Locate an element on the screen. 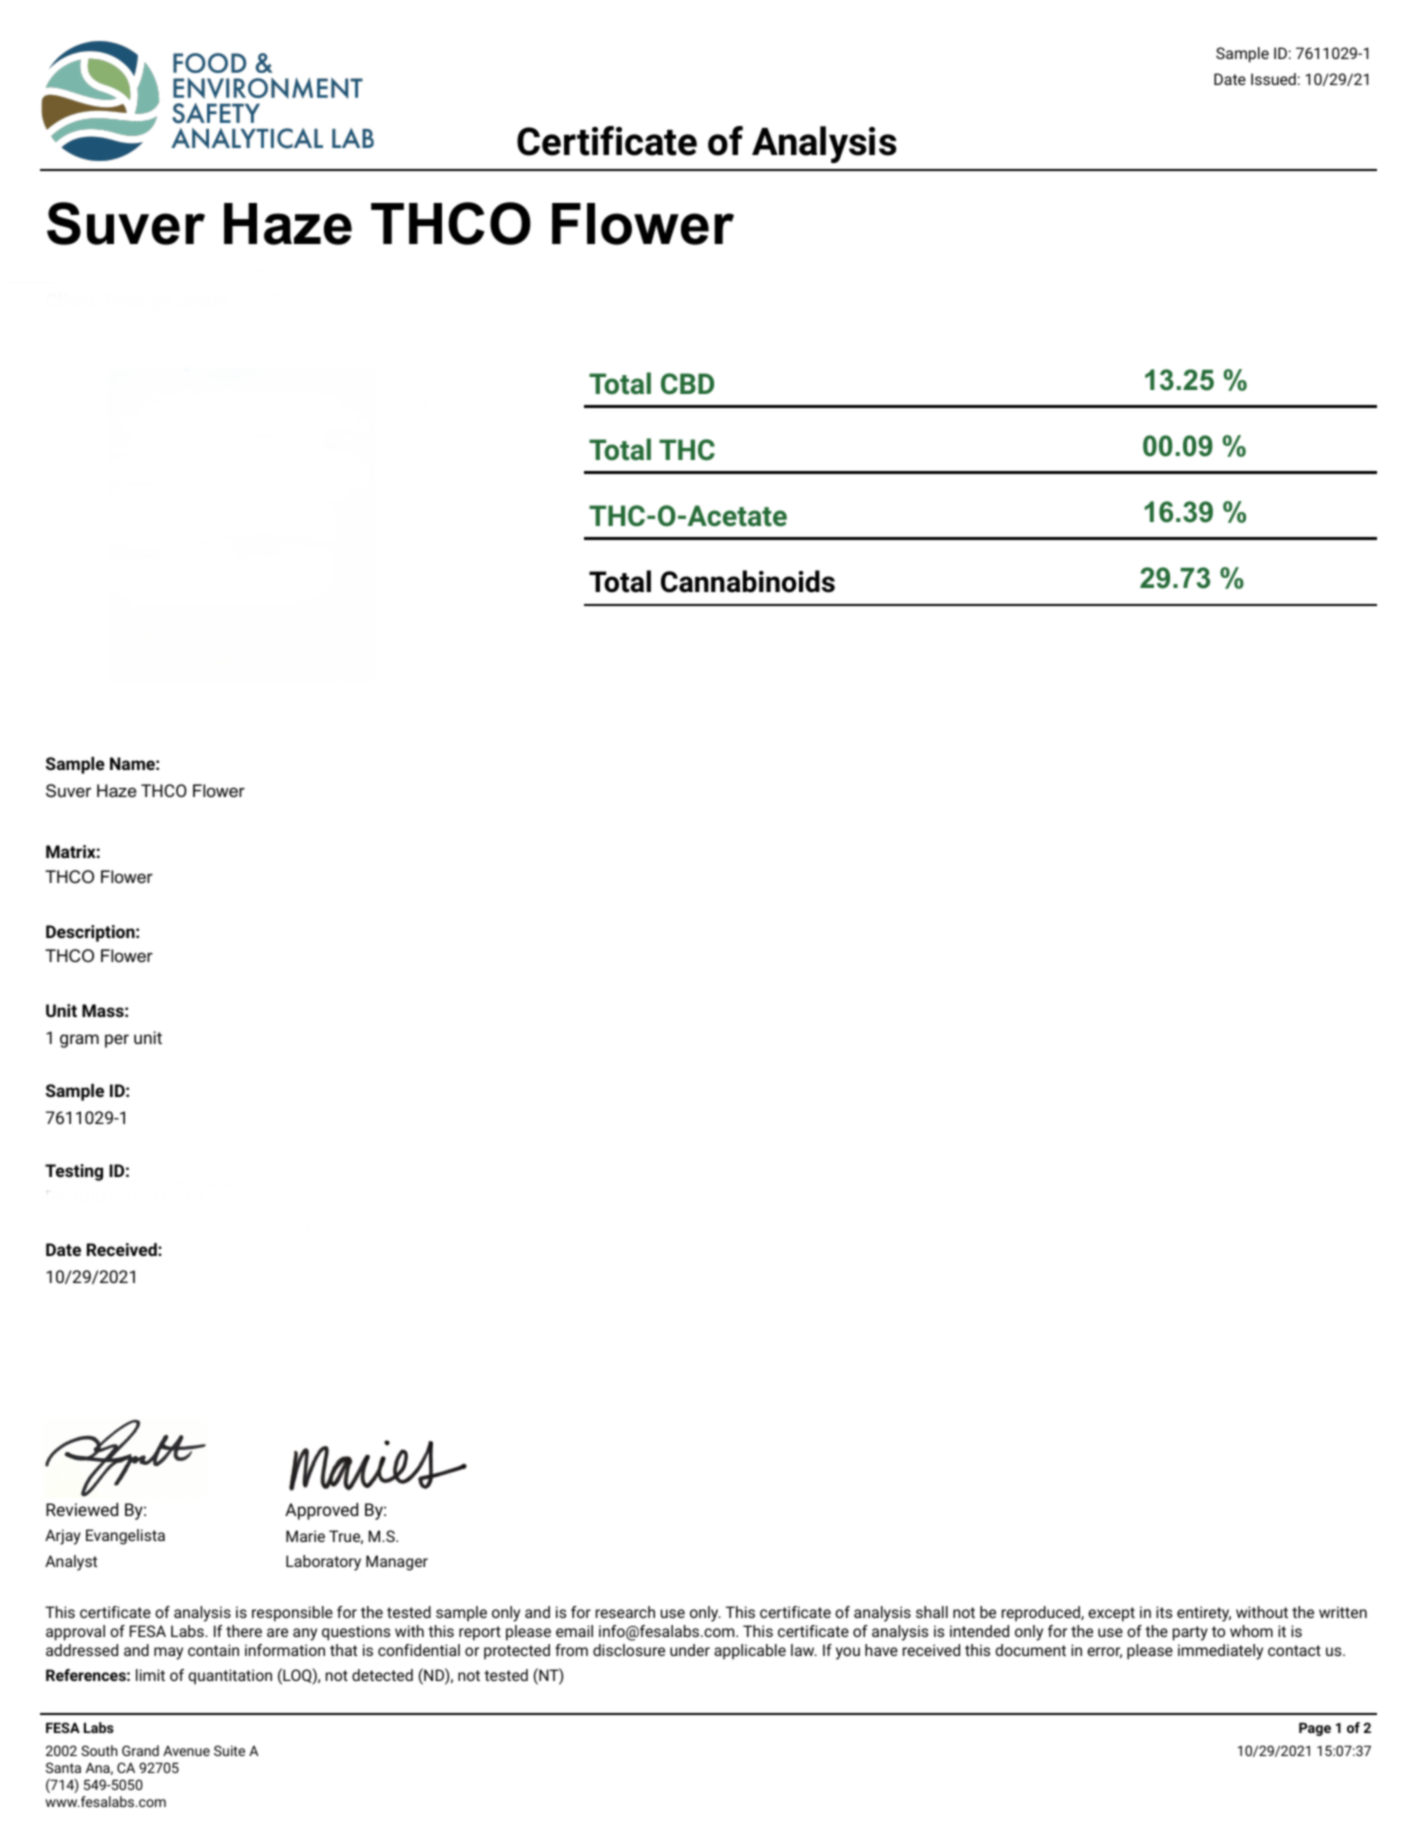 The width and height of the screenshot is (1417, 1833). per is located at coordinates (117, 1041).
